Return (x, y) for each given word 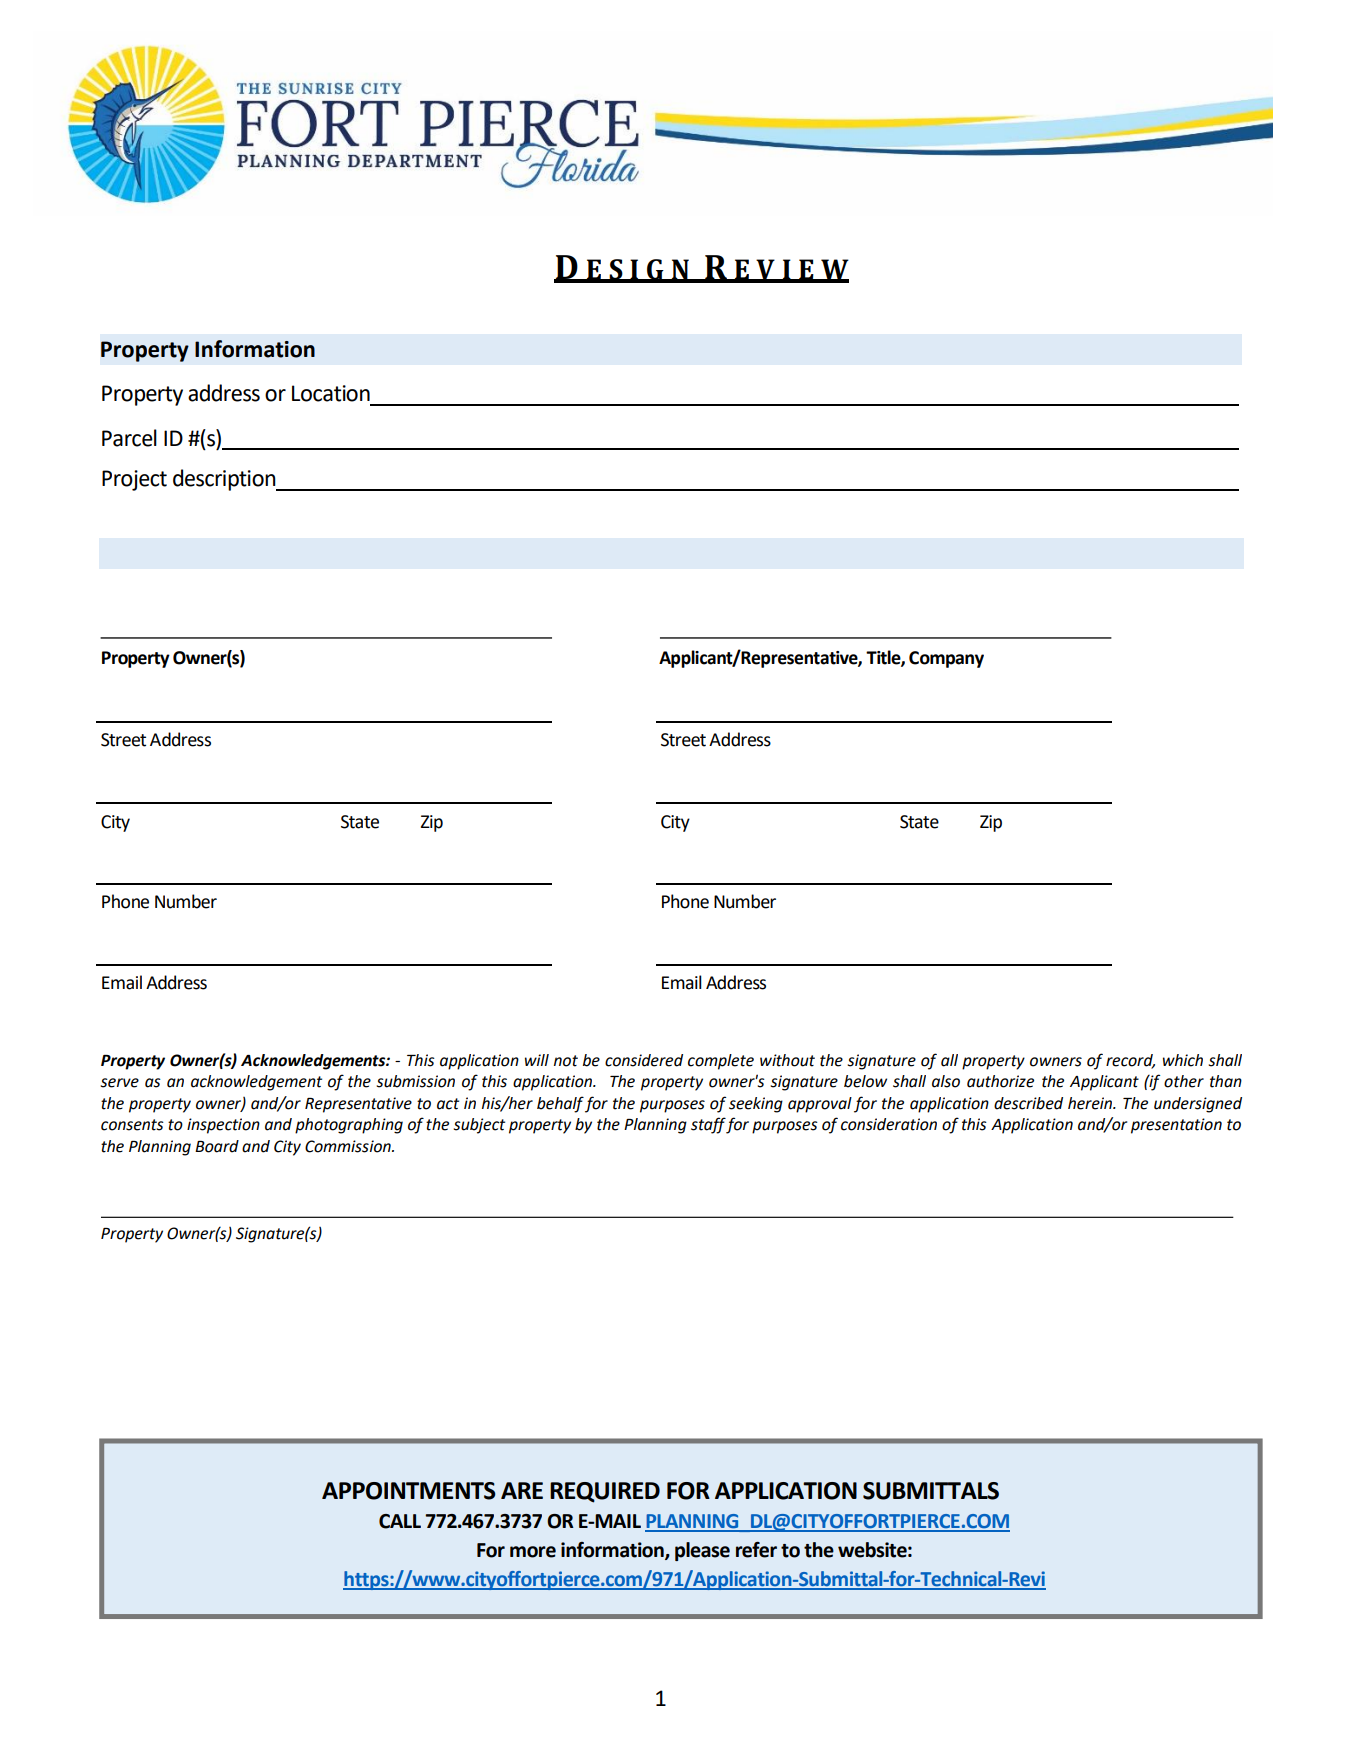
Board (217, 1146)
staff (709, 1125)
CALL (400, 1521)
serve (119, 1083)
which (1183, 1060)
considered (644, 1060)
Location (331, 393)
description (225, 480)
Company (946, 659)
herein (1091, 1103)
